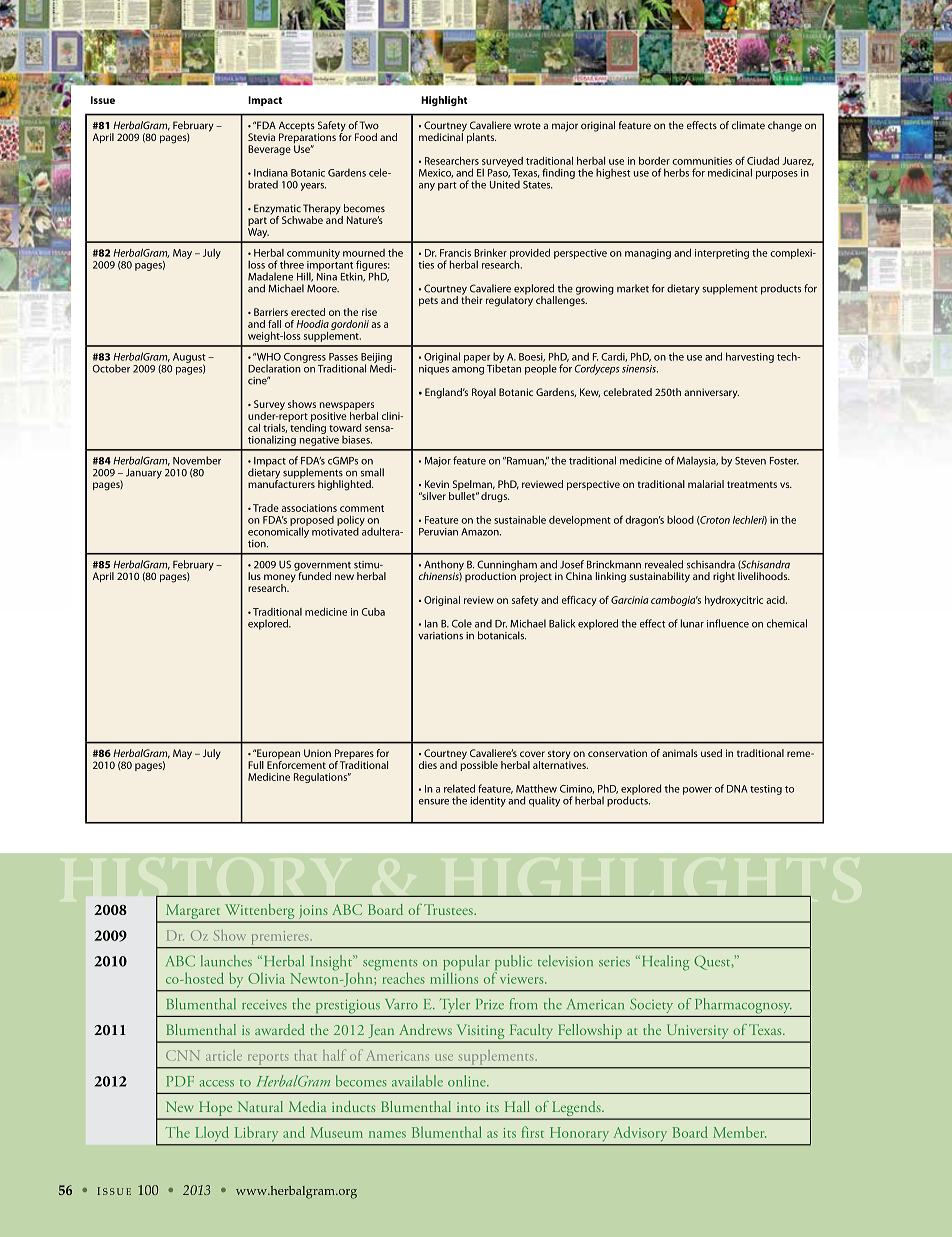 This page has width=952, height=1237. I want to click on related, so click(459, 788).
